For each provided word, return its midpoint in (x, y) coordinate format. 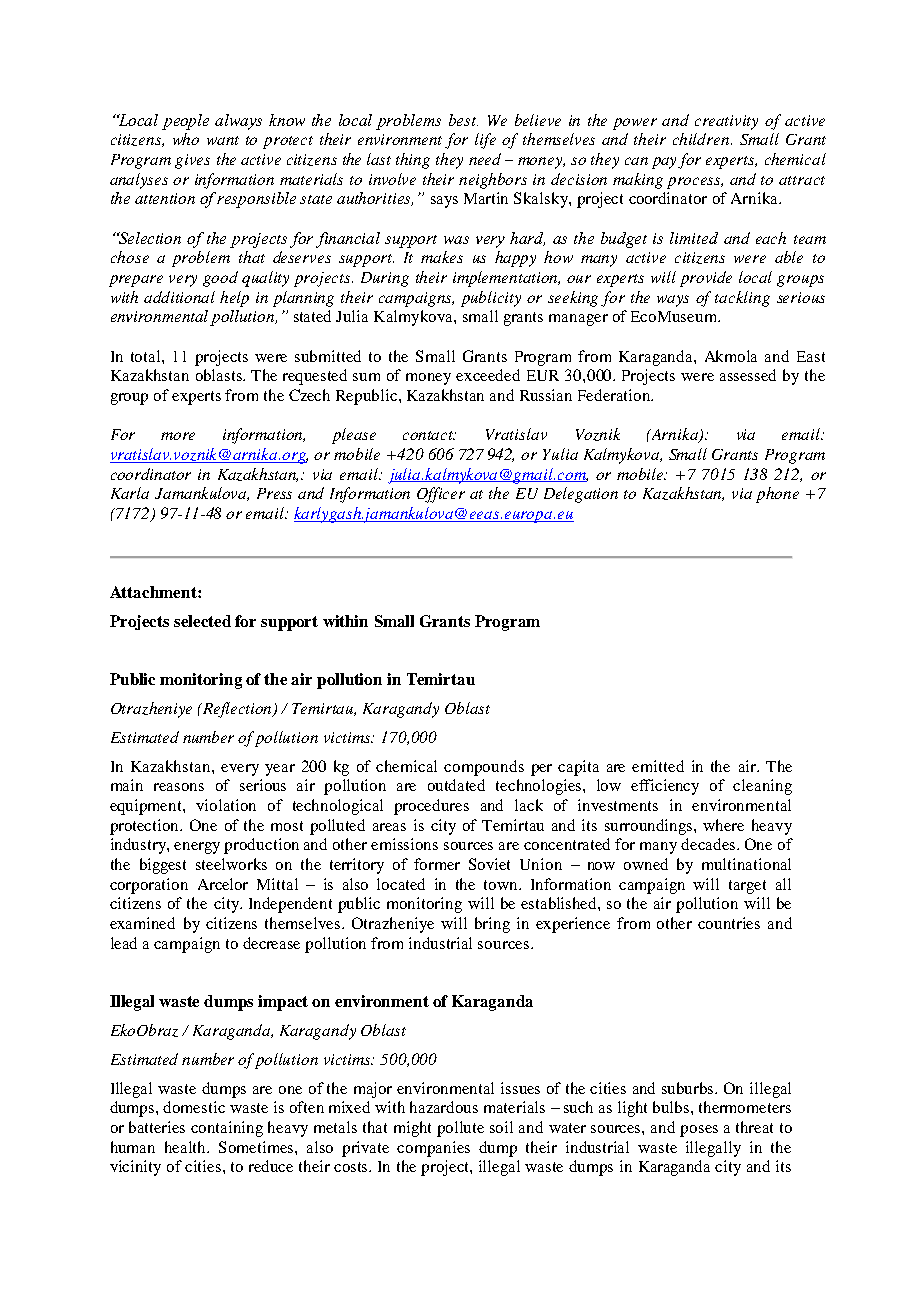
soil (501, 1127)
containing (227, 1129)
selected (202, 621)
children (702, 139)
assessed (748, 375)
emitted (658, 766)
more (178, 436)
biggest (163, 866)
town (502, 885)
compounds (484, 768)
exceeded (488, 375)
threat (754, 1127)
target (747, 887)
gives (192, 161)
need (485, 159)
